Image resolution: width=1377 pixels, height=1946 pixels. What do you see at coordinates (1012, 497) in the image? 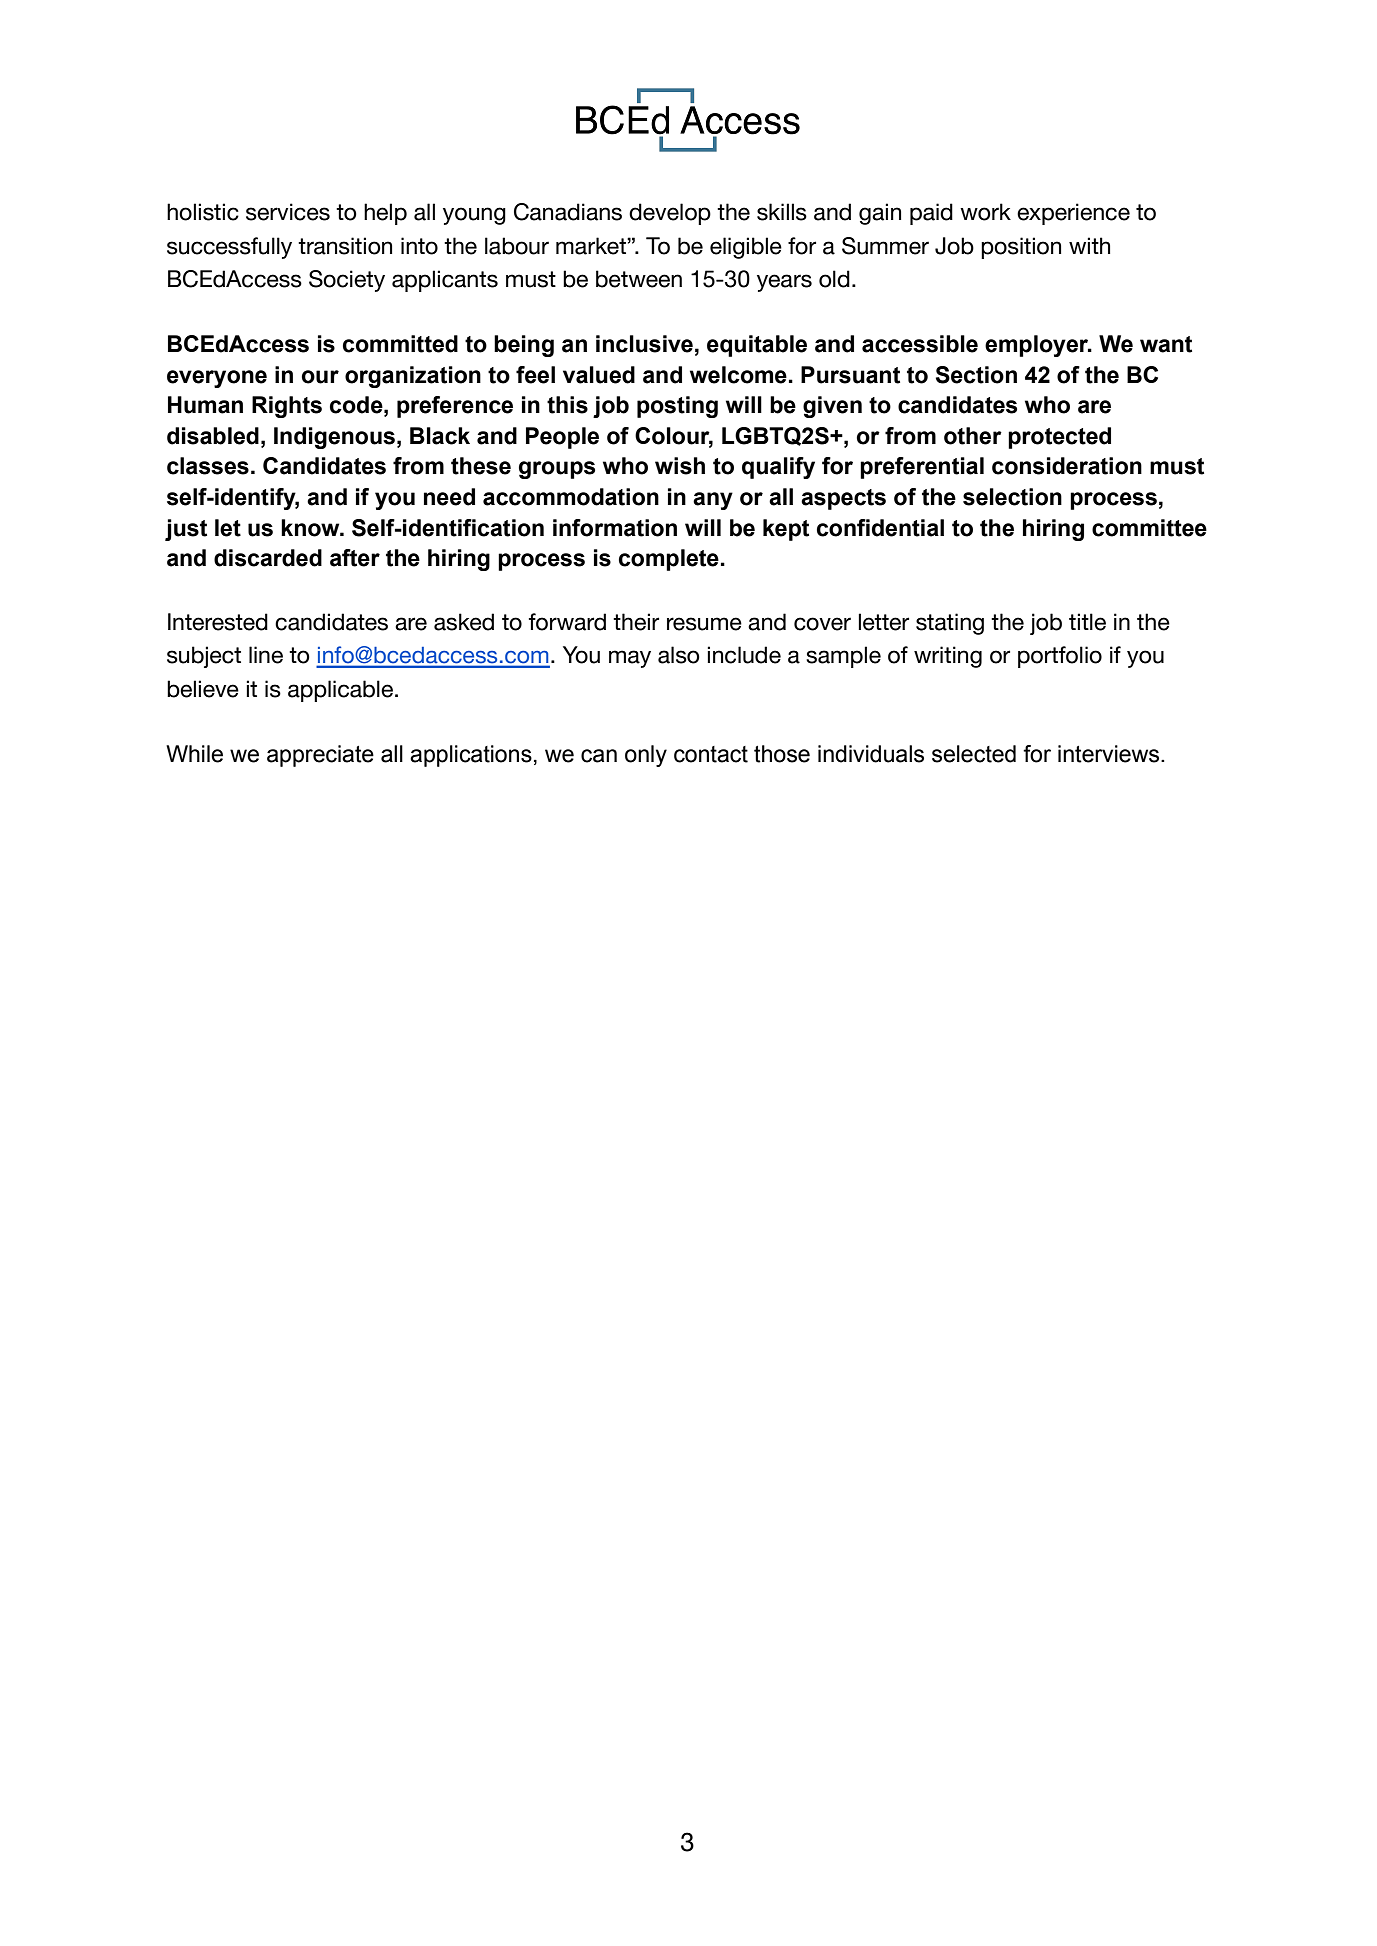
I see `selection` at bounding box center [1012, 497].
